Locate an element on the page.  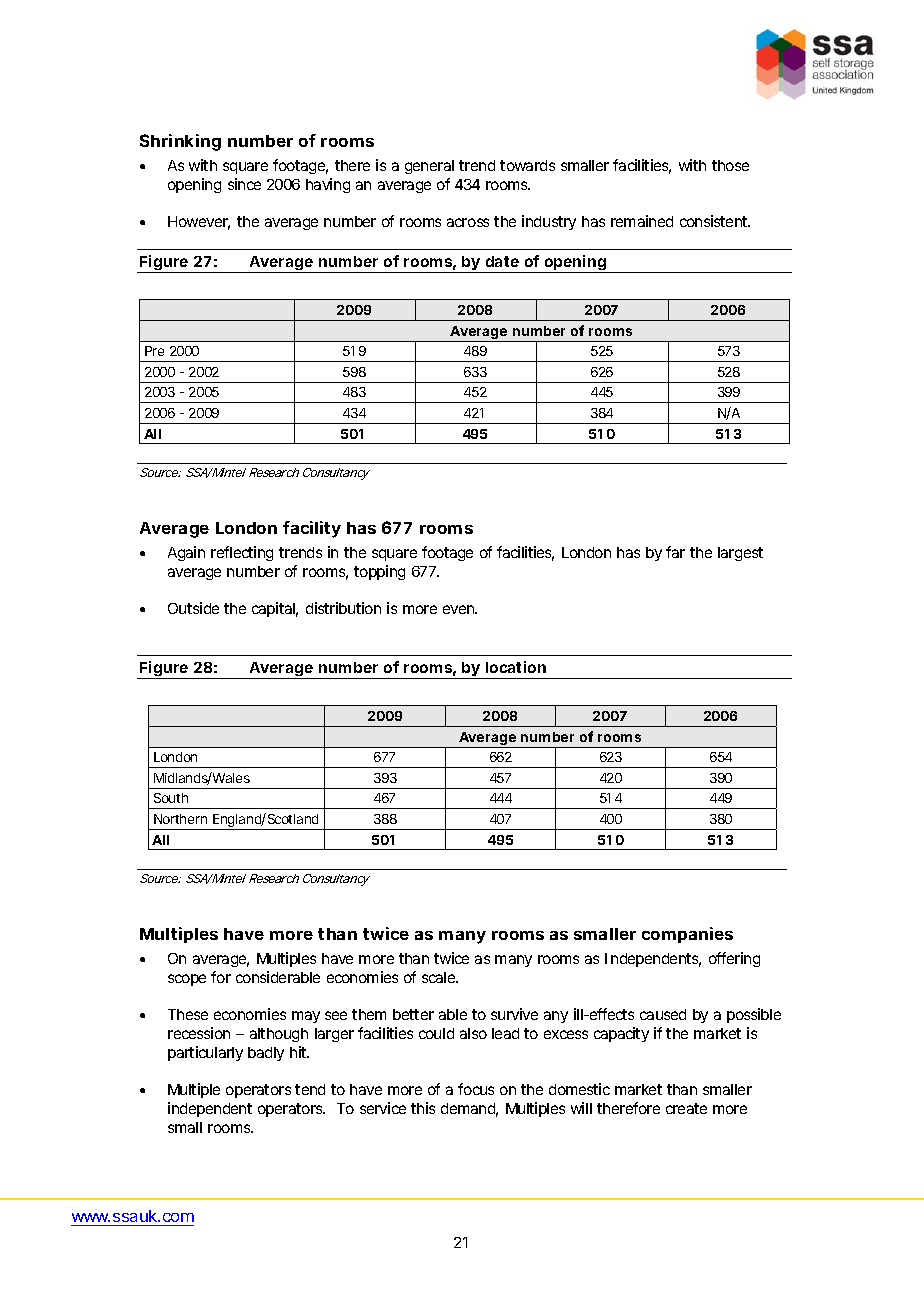
companies is located at coordinates (687, 935).
